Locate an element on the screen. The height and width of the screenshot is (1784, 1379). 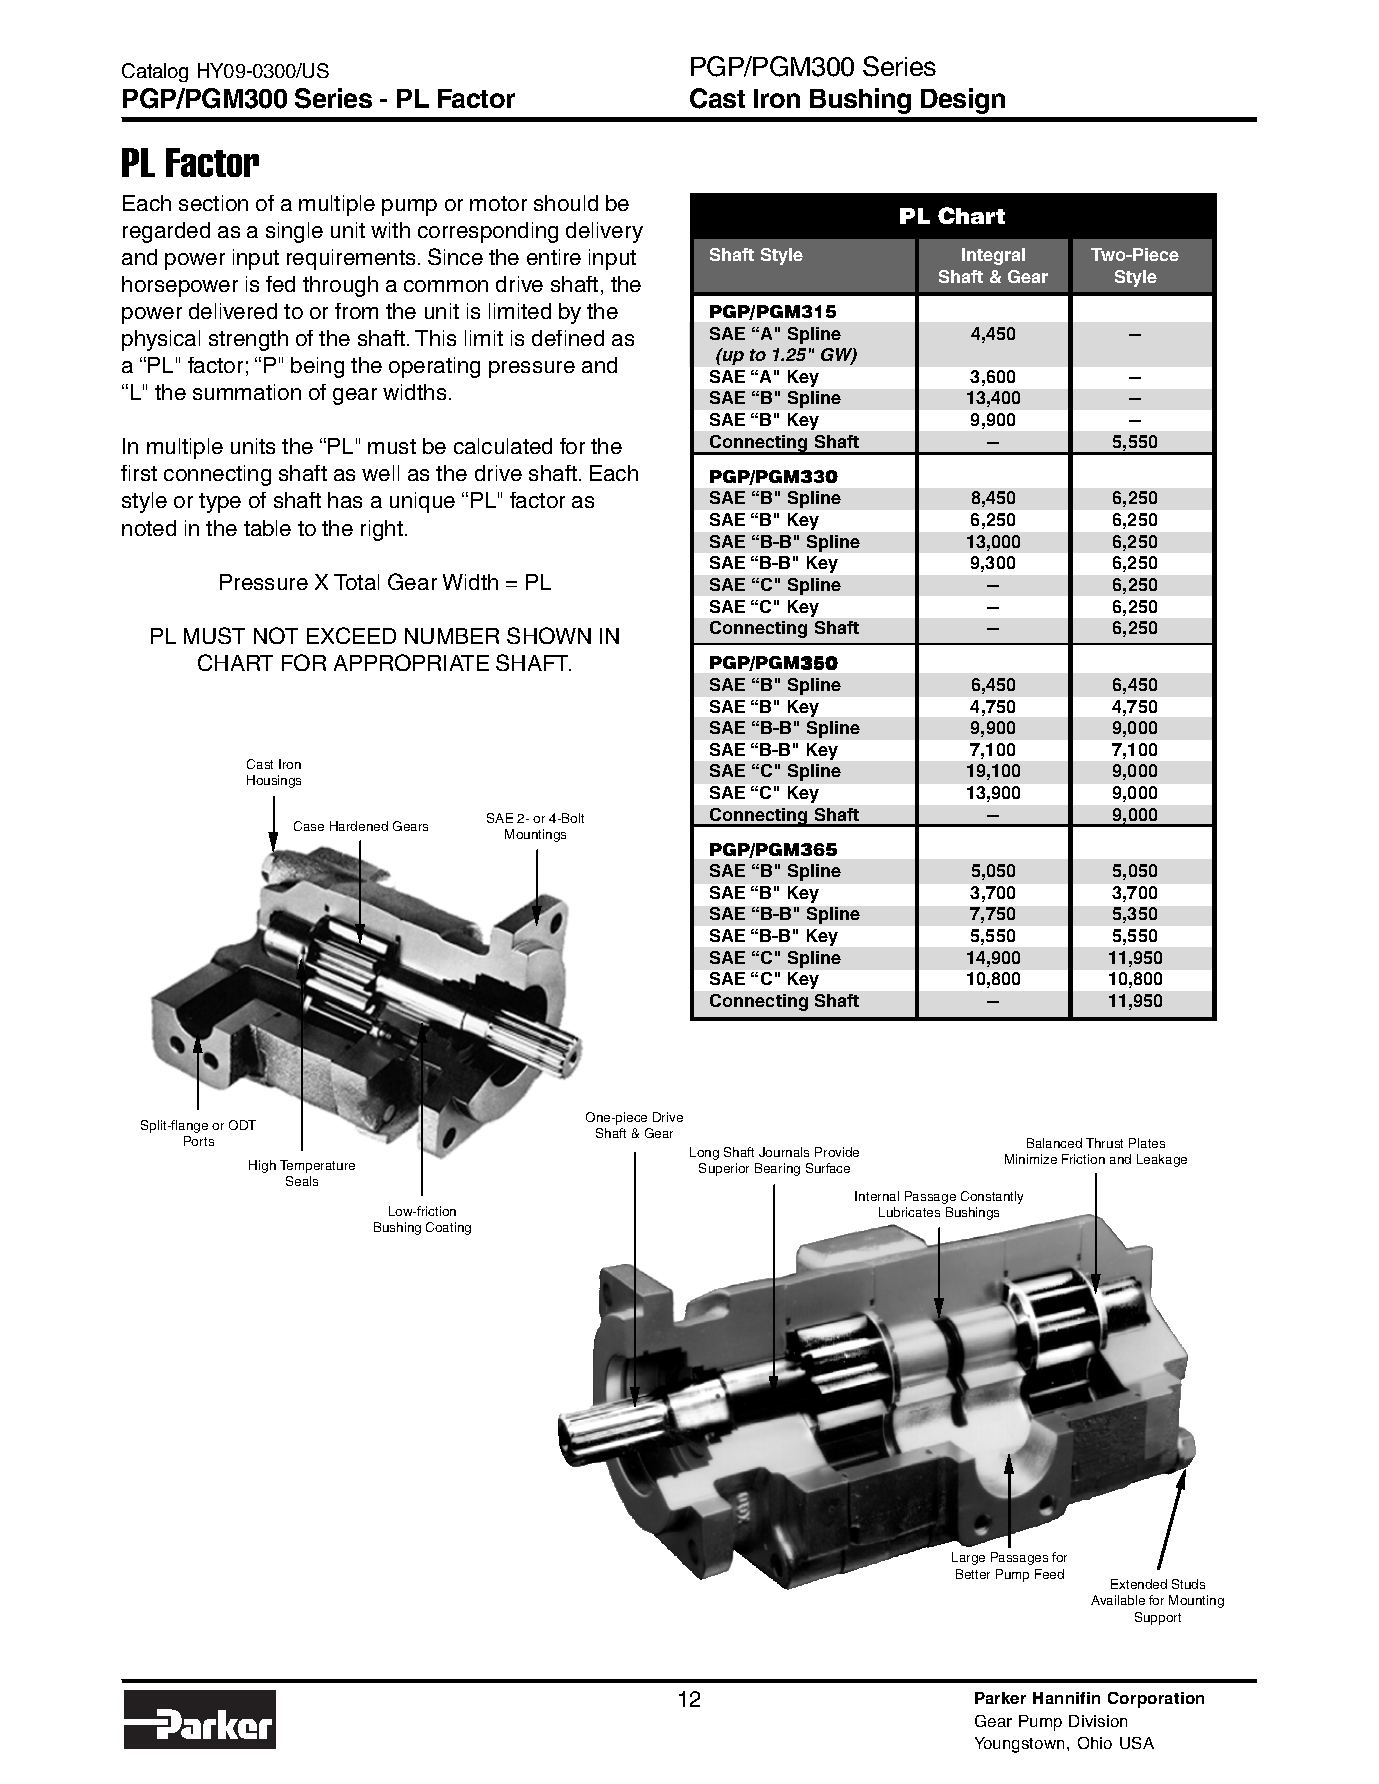
Superior is located at coordinates (724, 1169).
